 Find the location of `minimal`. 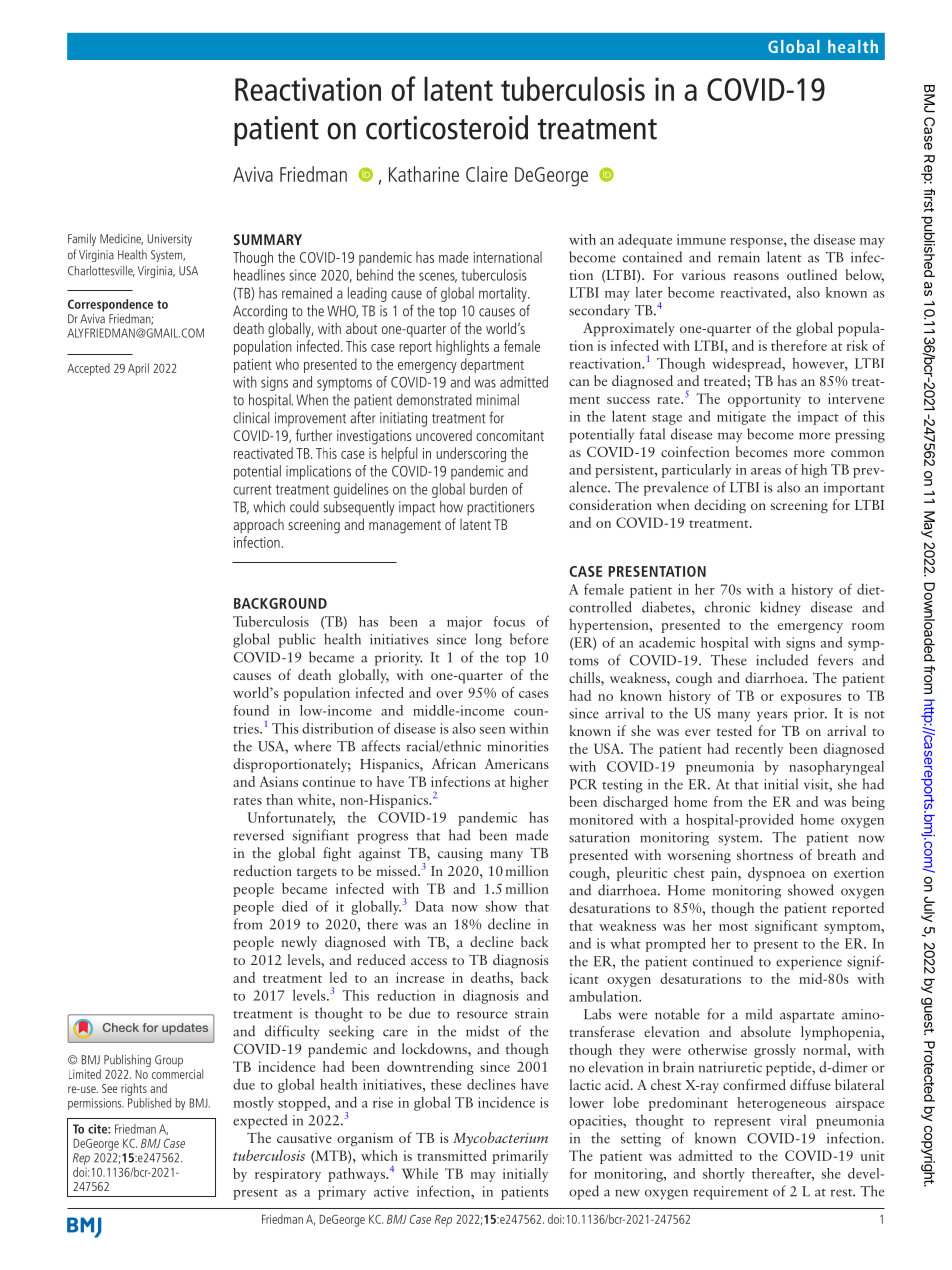

minimal is located at coordinates (497, 400).
